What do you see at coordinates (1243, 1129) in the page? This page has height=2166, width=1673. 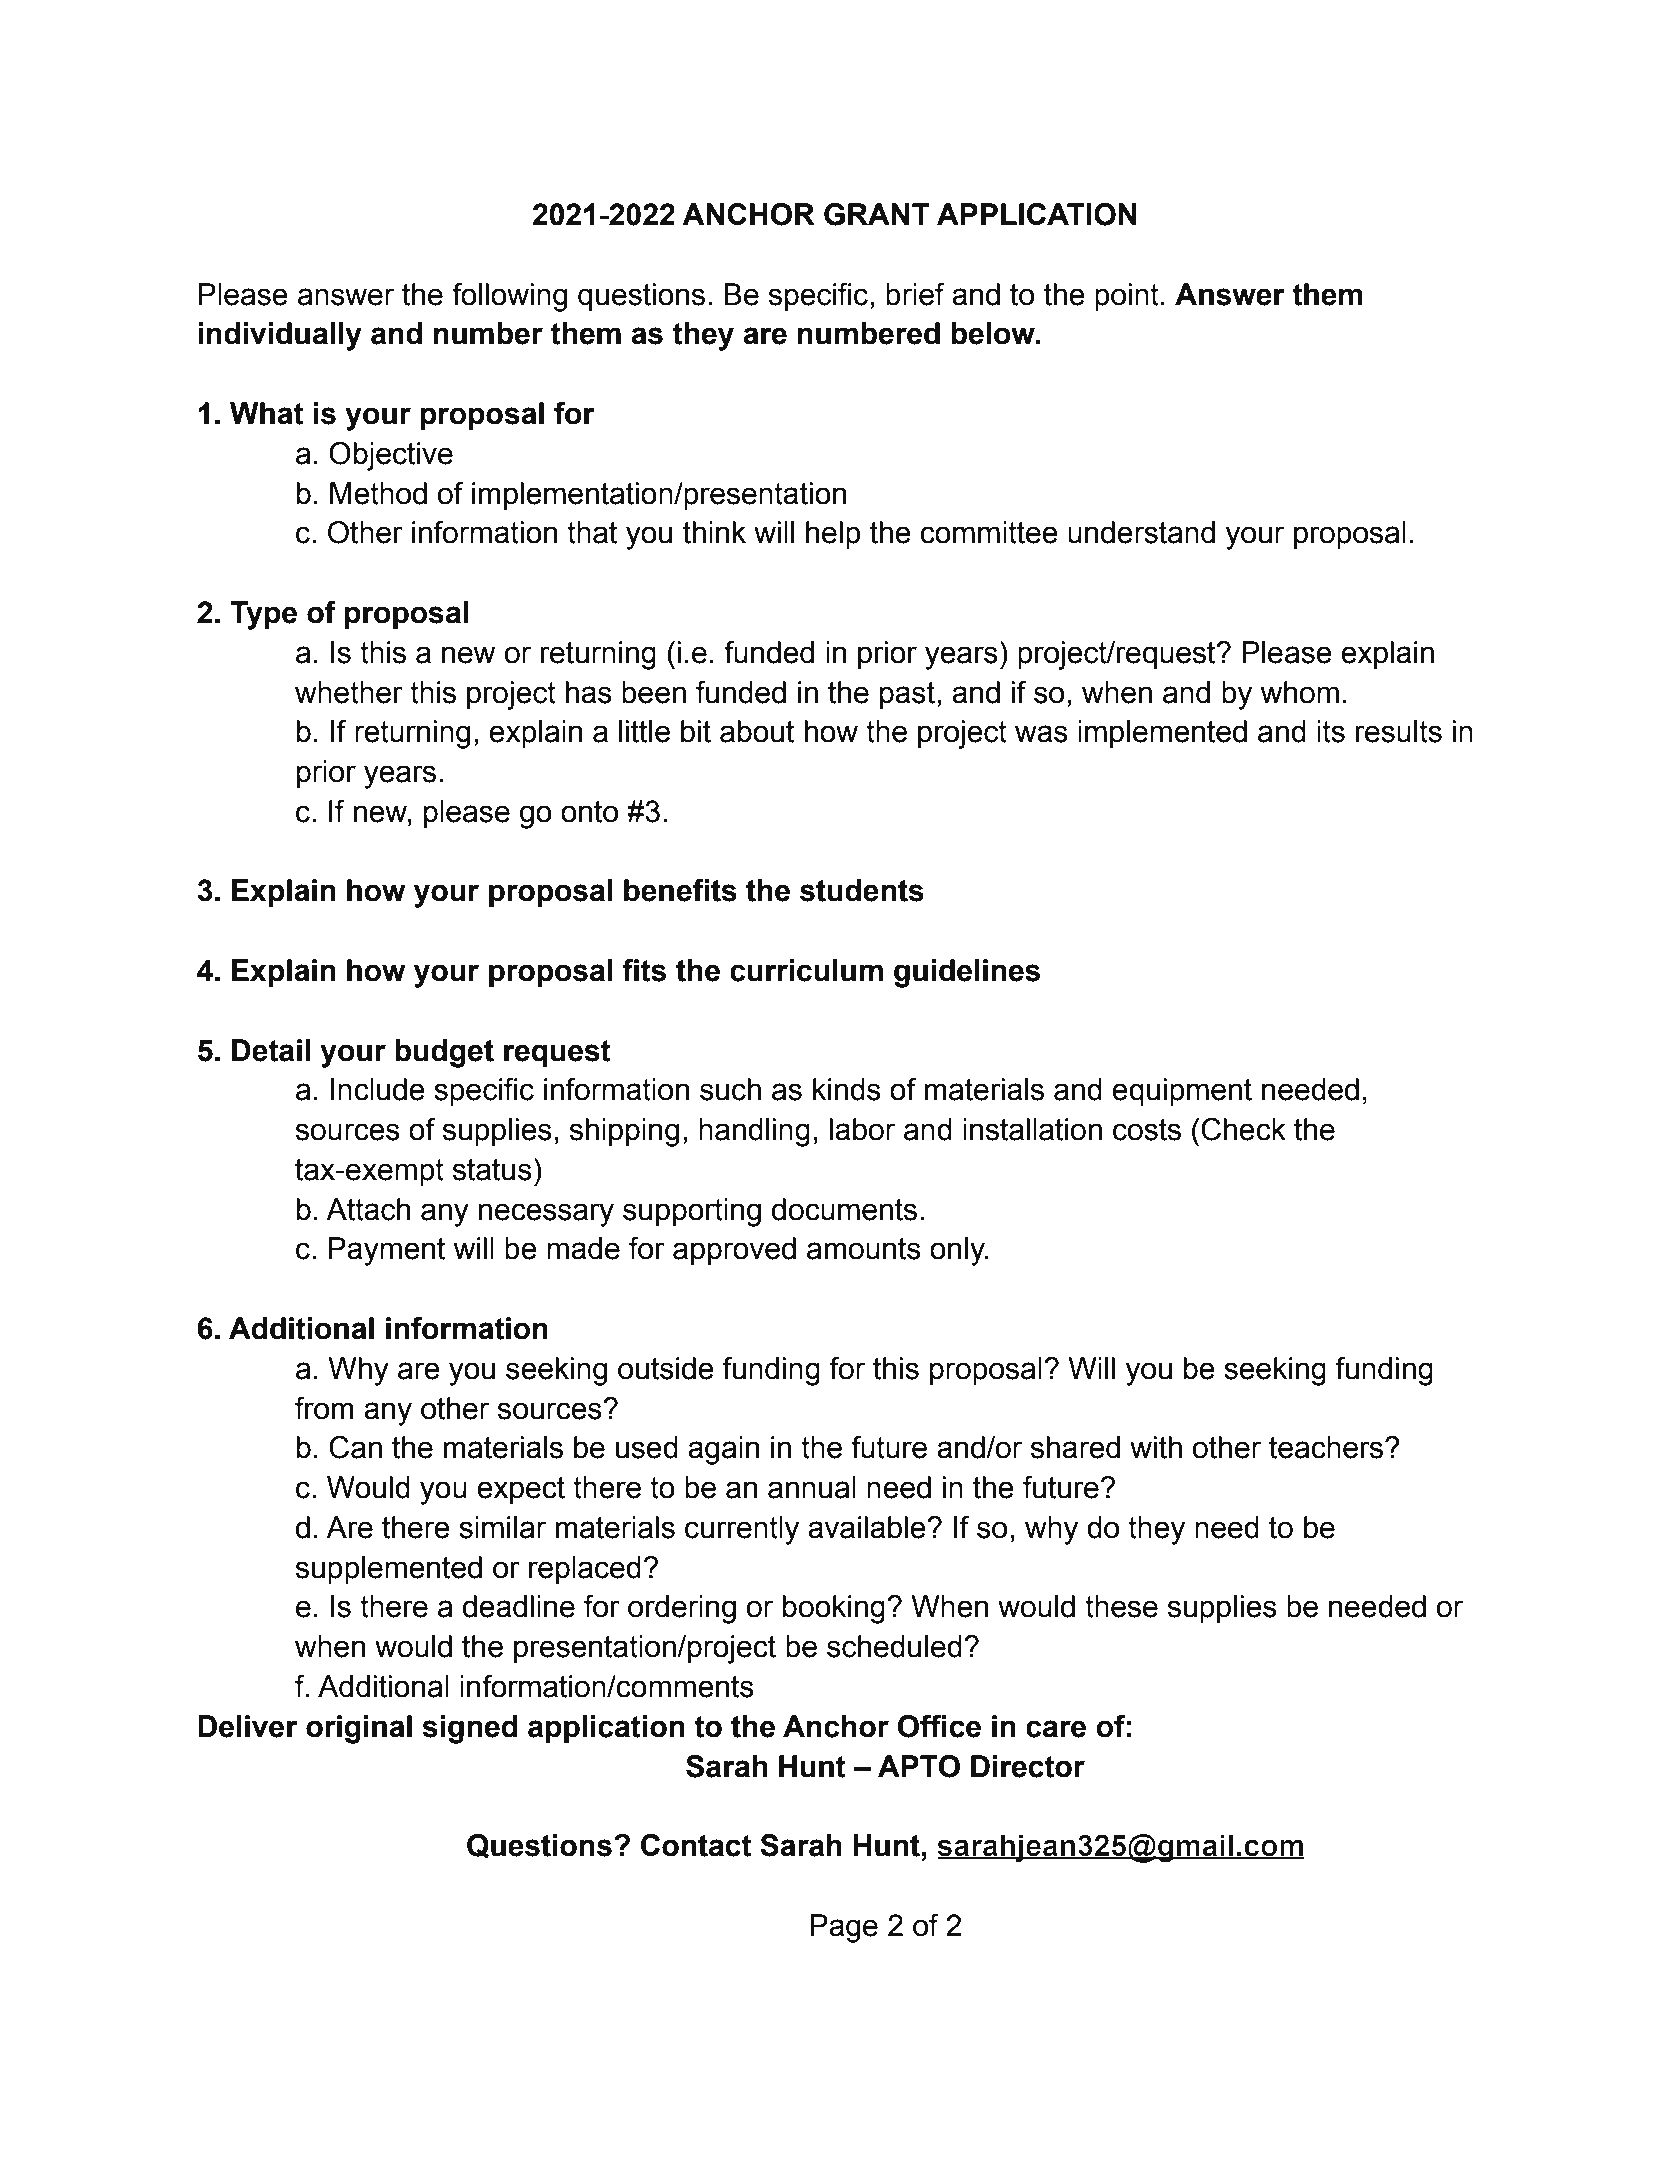 I see `Check` at bounding box center [1243, 1129].
